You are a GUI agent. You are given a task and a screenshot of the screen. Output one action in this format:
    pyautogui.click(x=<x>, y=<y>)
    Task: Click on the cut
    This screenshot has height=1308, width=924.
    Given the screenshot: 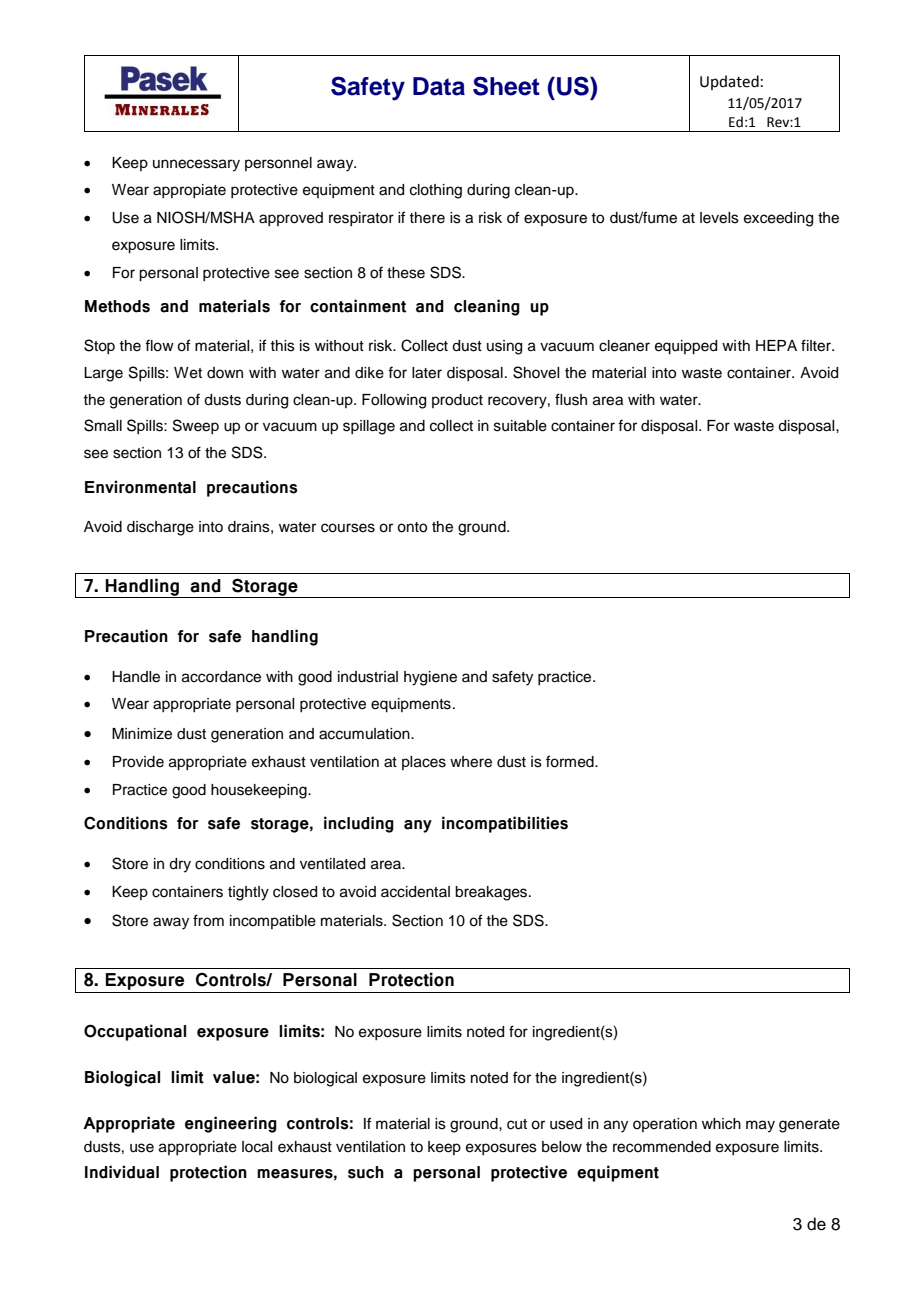 What is the action you would take?
    pyautogui.click(x=517, y=1124)
